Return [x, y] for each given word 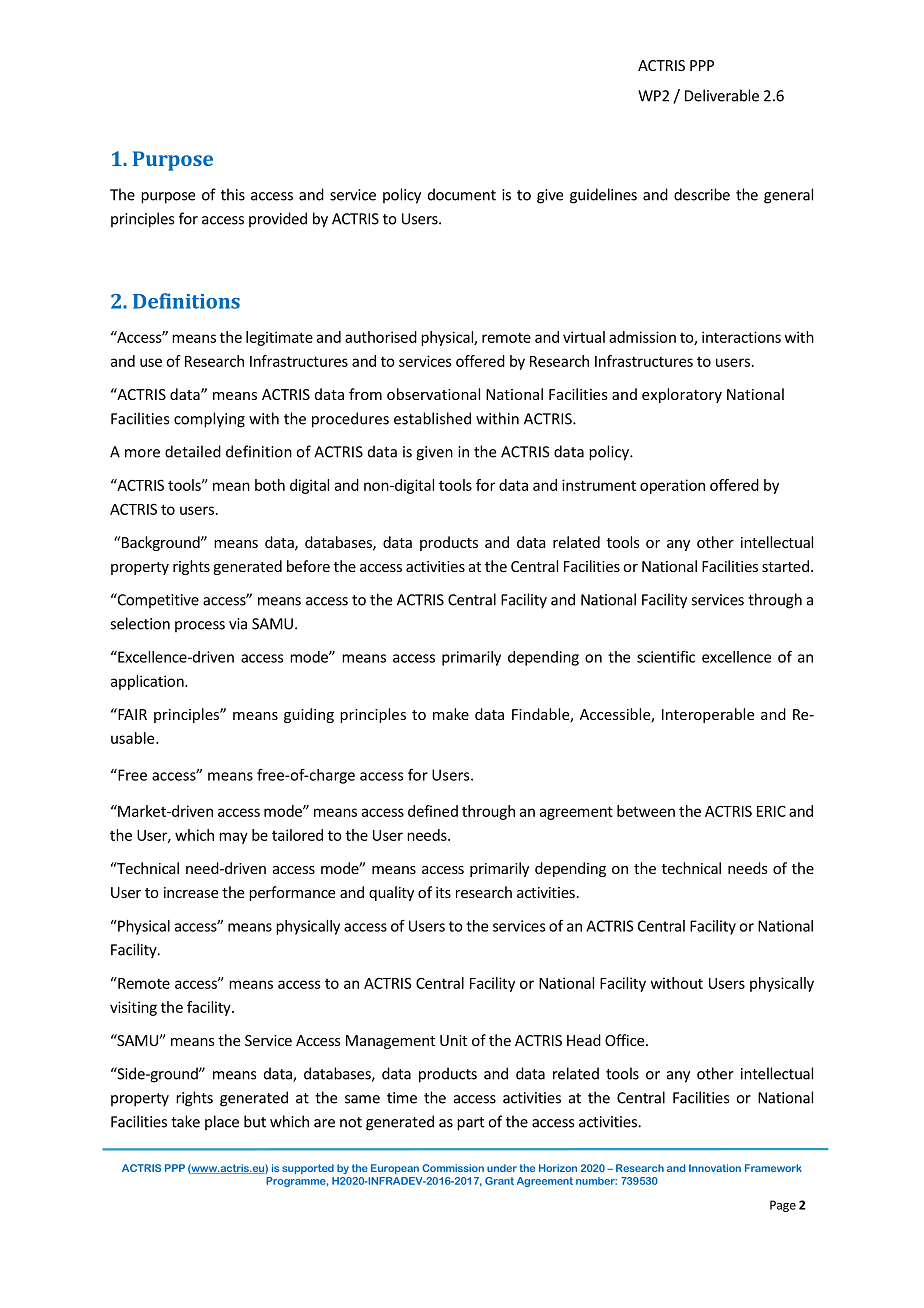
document [462, 194]
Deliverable [722, 95]
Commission [453, 1168]
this [233, 194]
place [222, 1122]
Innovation [715, 1168]
